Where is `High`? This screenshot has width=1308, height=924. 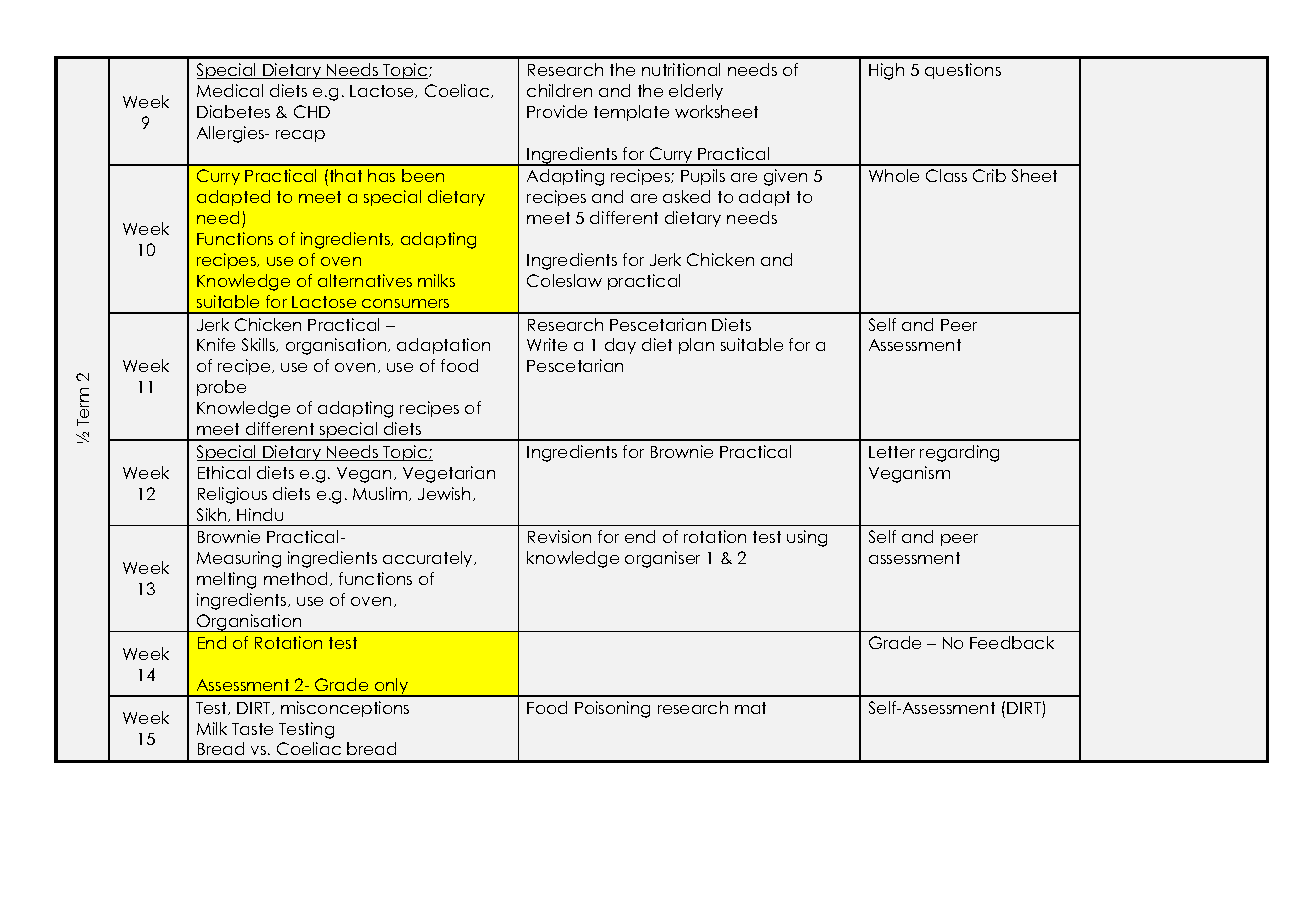
High is located at coordinates (886, 71).
